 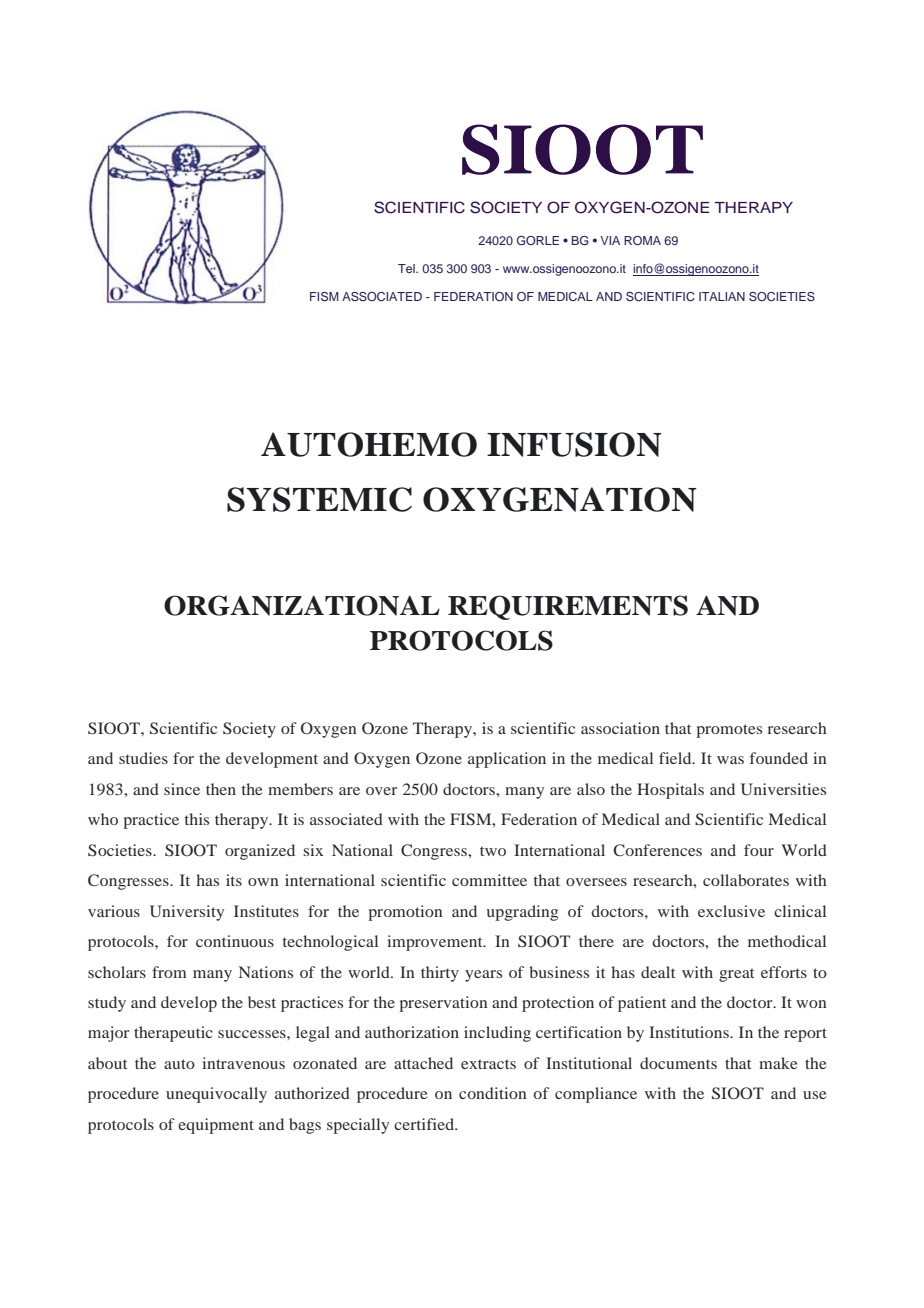 I want to click on ITALIAN, so click(x=722, y=296).
